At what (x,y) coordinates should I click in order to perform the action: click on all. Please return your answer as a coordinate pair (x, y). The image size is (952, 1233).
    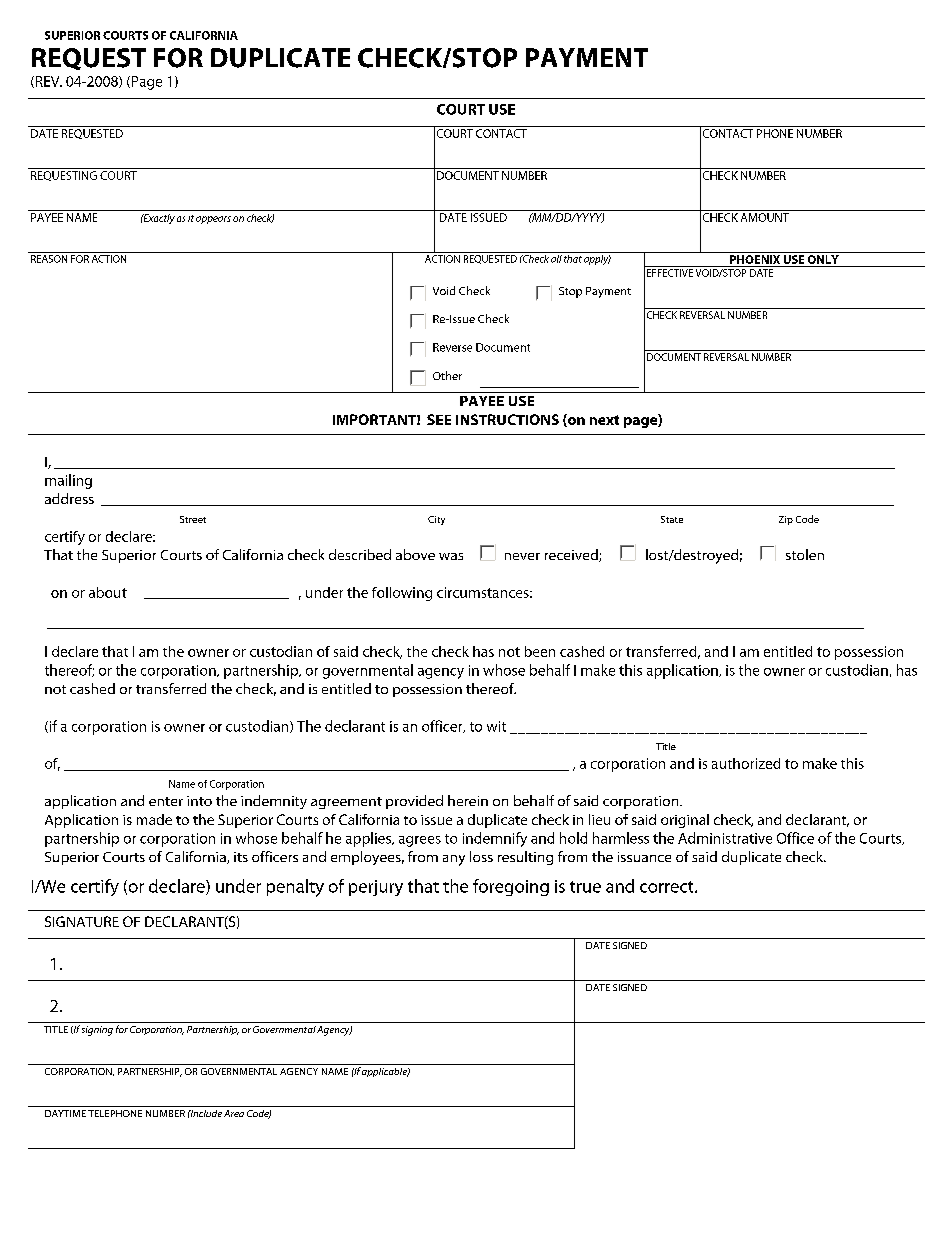
    Looking at the image, I should click on (556, 257).
